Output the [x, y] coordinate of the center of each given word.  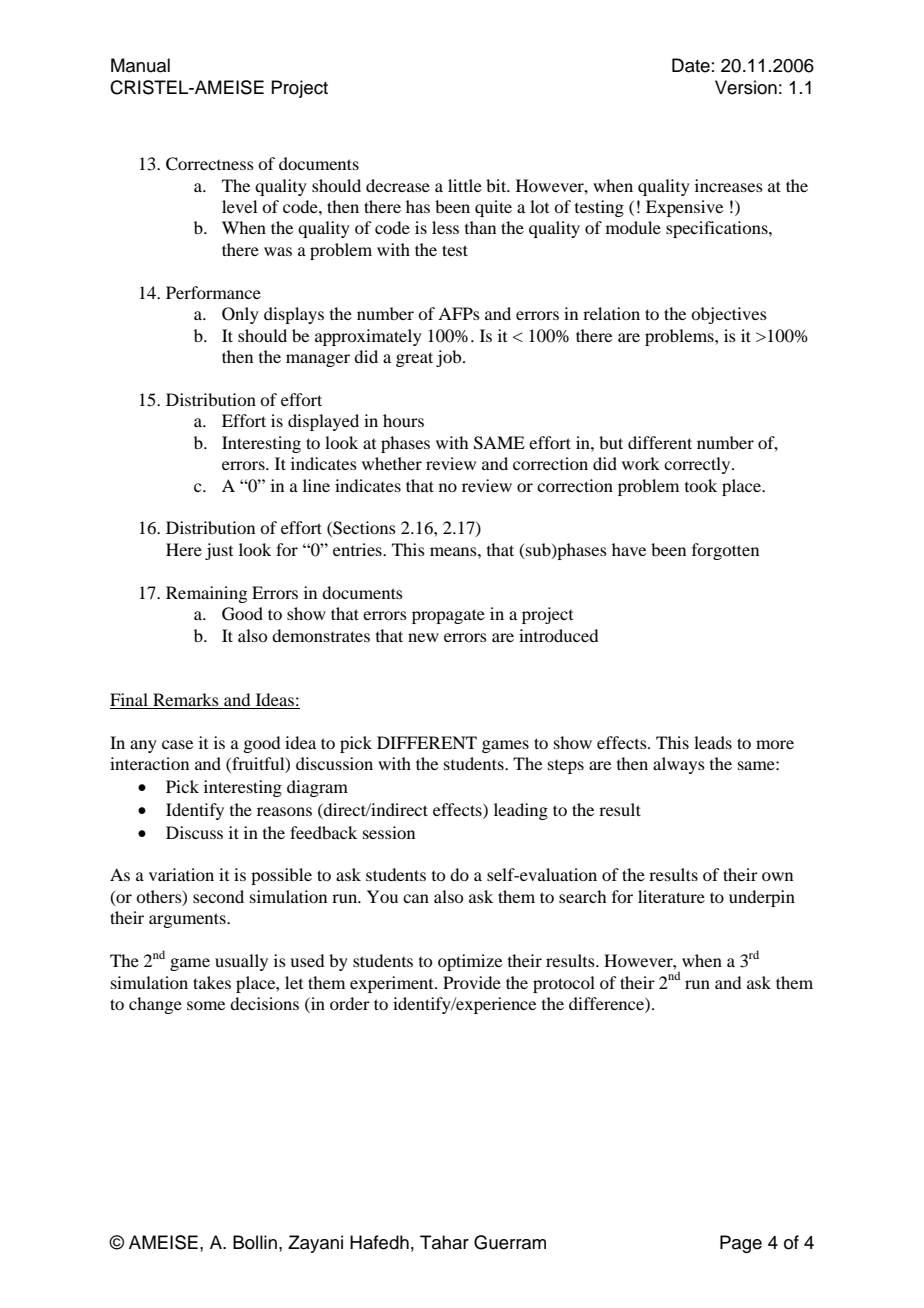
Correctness [210, 164]
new [423, 637]
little [465, 185]
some [206, 1005]
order [350, 1003]
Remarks [186, 701]
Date [691, 65]
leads [713, 742]
